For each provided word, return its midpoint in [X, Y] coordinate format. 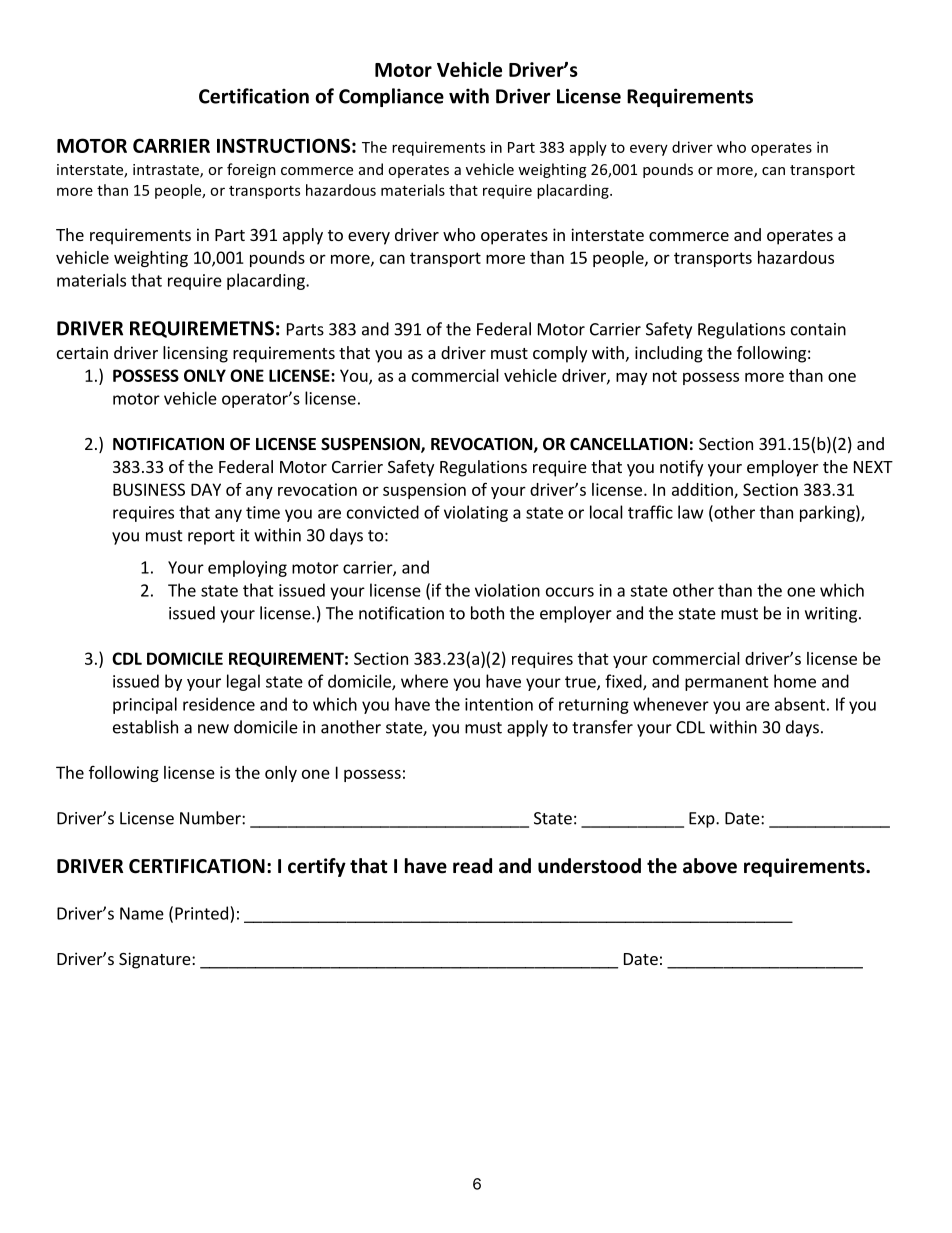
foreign [251, 170]
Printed [201, 913]
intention [499, 704]
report [211, 537]
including [669, 354]
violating [476, 513]
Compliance [391, 97]
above [710, 866]
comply [560, 354]
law [691, 512]
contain [818, 329]
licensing [195, 354]
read [472, 866]
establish [145, 727]
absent [800, 704]
